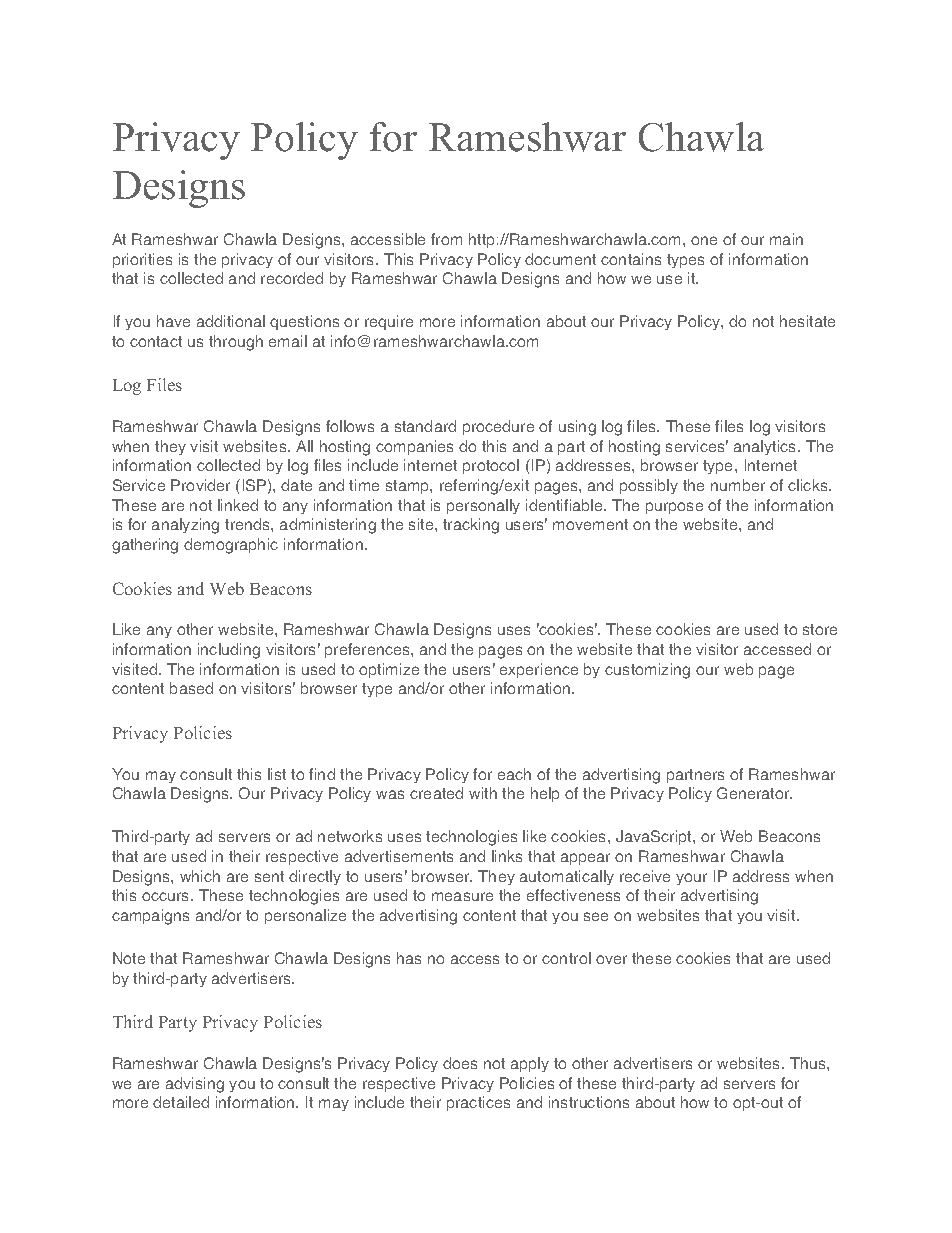 This page has height=1233, width=952. I want to click on one, so click(704, 240).
